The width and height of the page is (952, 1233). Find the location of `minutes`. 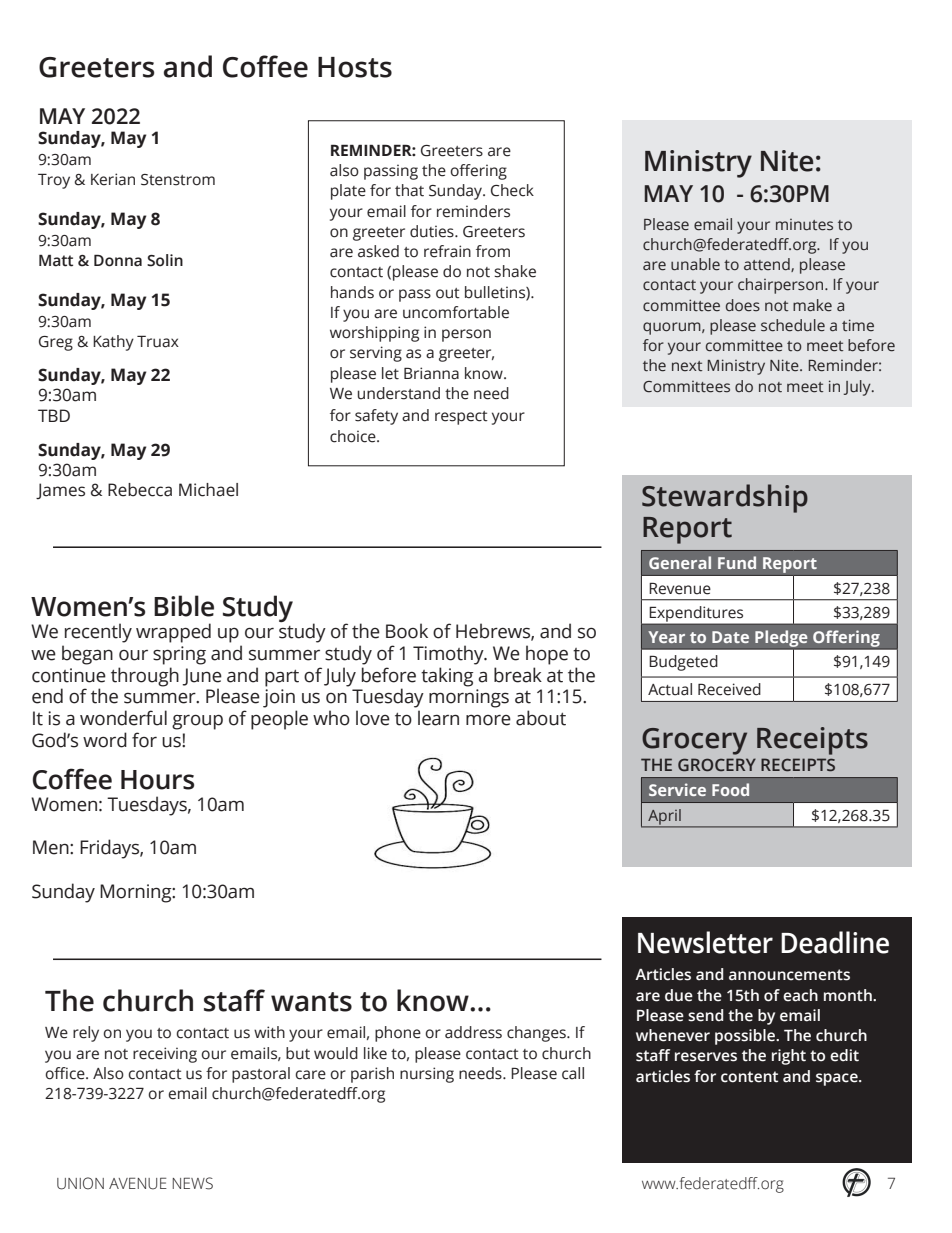

minutes is located at coordinates (804, 225).
